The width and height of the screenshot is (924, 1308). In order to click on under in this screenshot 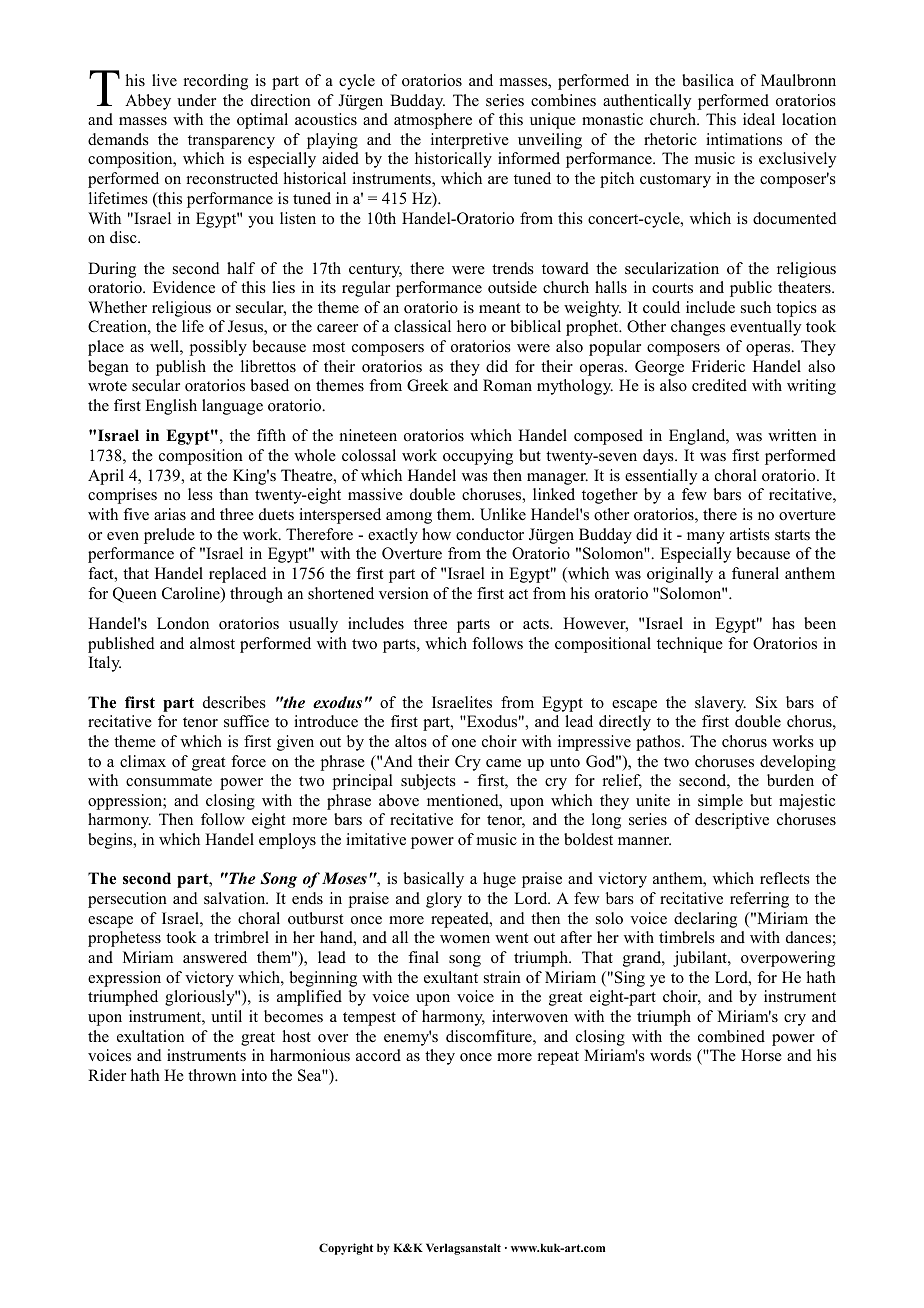, I will do `click(196, 100)`.
